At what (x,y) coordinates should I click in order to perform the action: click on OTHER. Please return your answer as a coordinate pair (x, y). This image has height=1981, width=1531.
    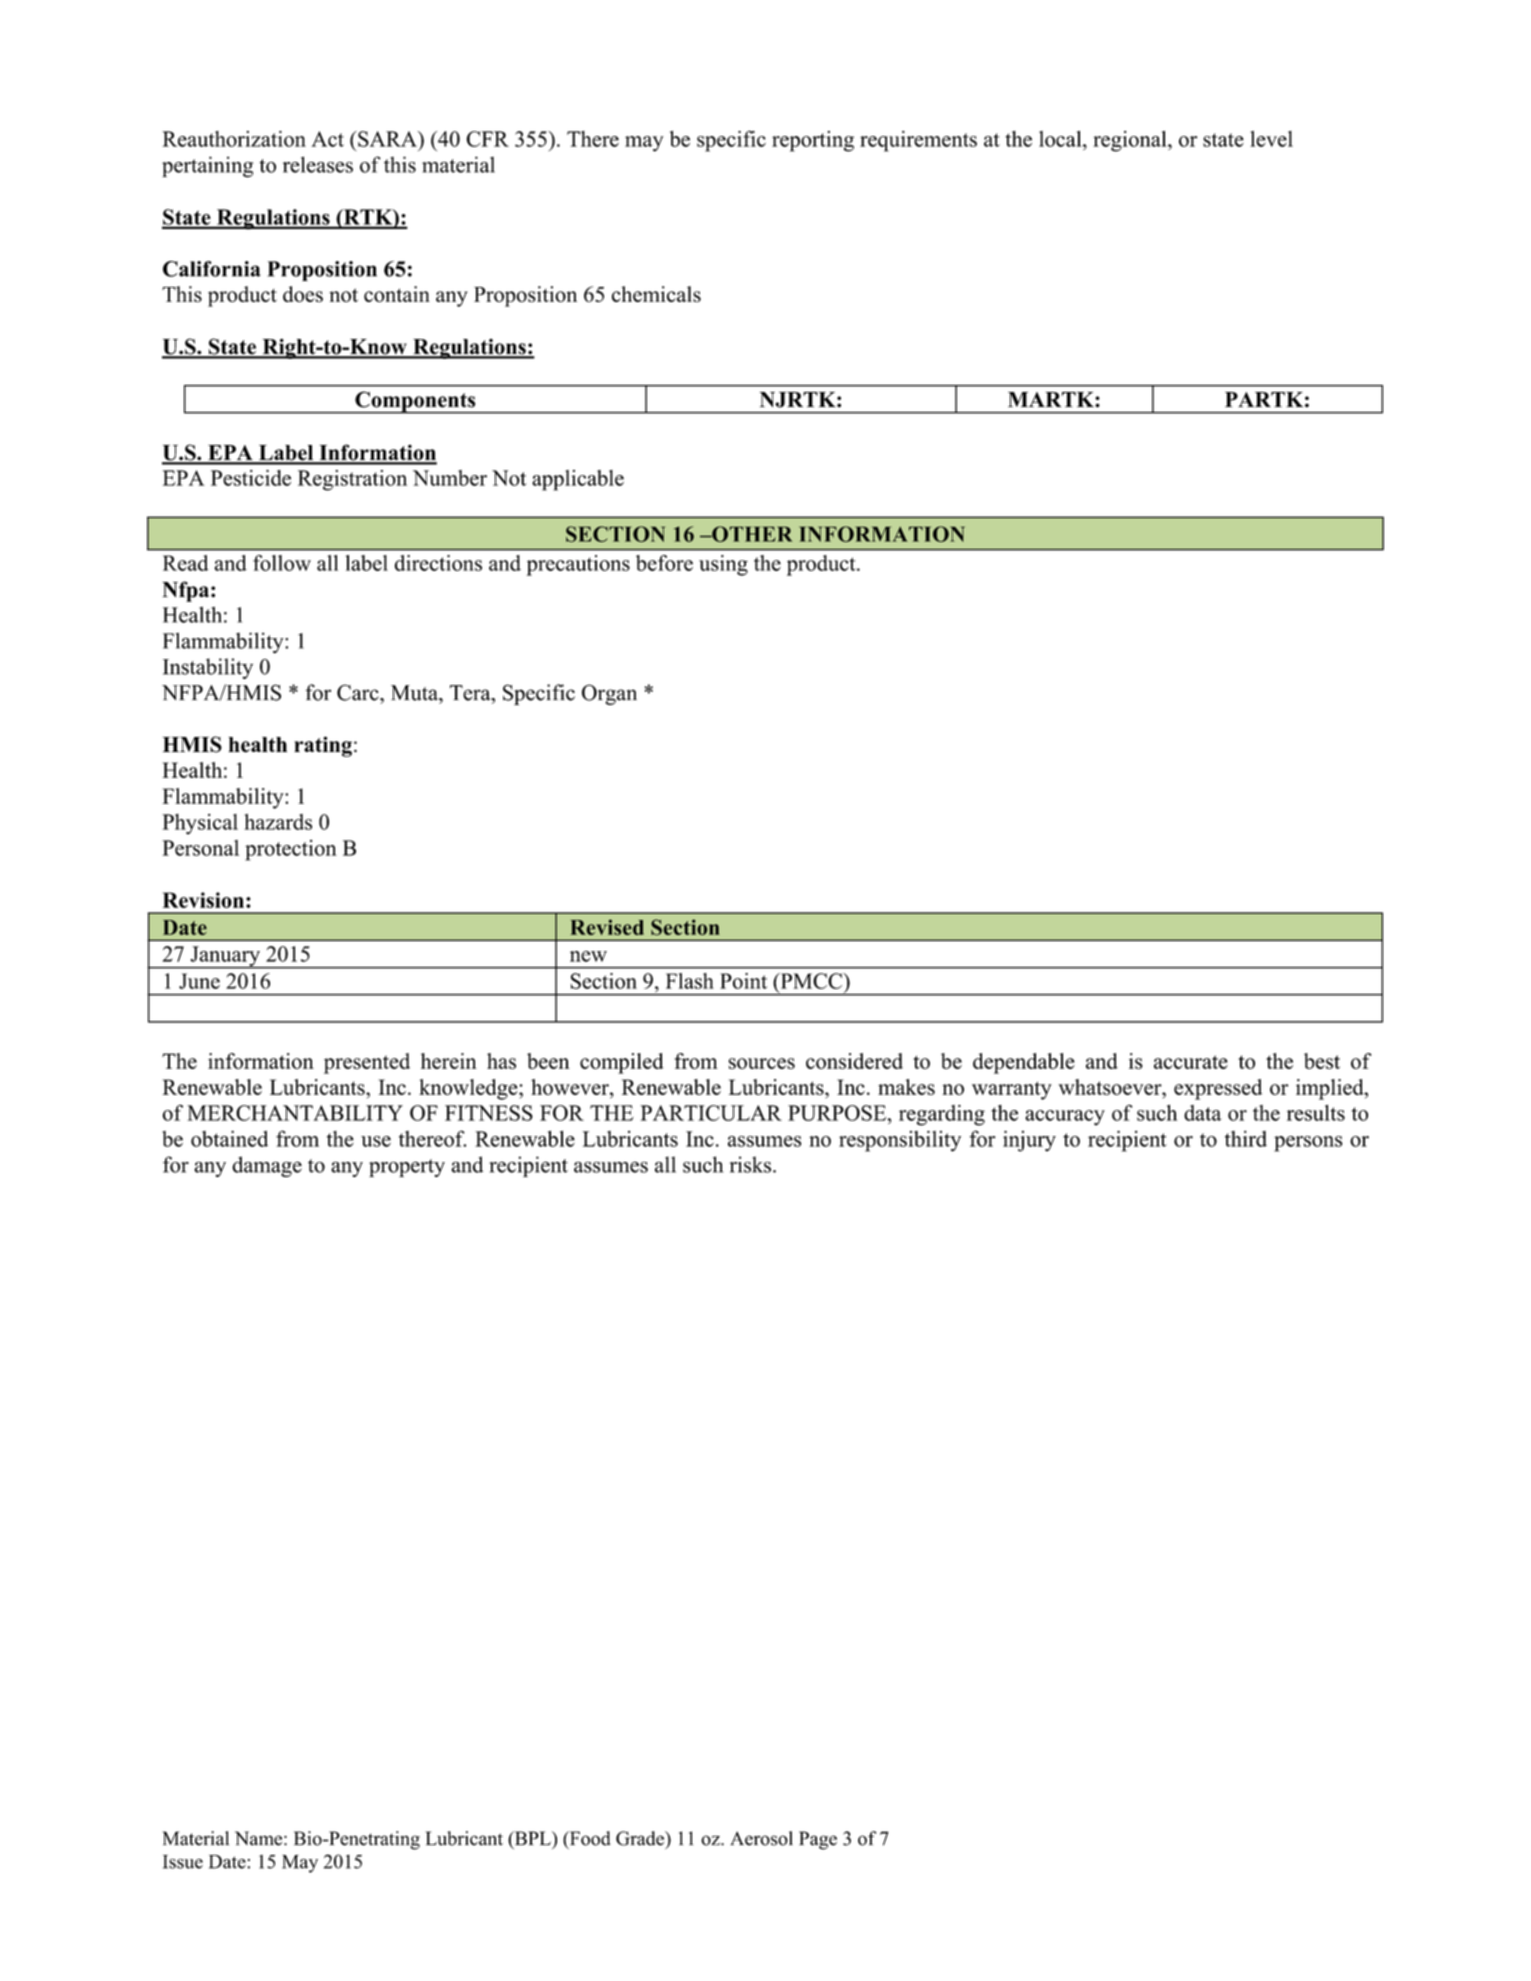
    Looking at the image, I should click on (751, 534).
